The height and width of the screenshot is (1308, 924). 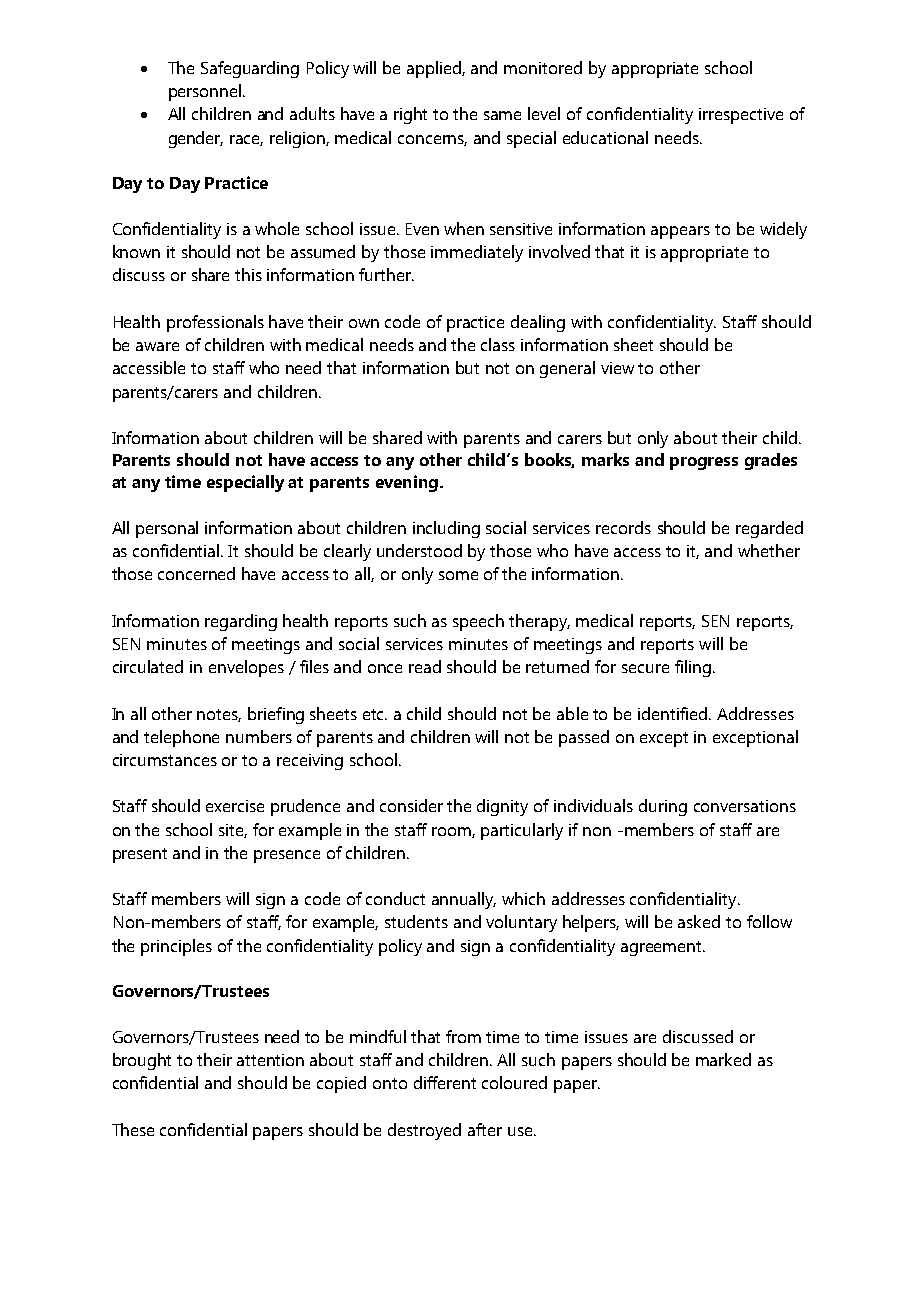 I want to click on personnel, so click(x=206, y=92).
